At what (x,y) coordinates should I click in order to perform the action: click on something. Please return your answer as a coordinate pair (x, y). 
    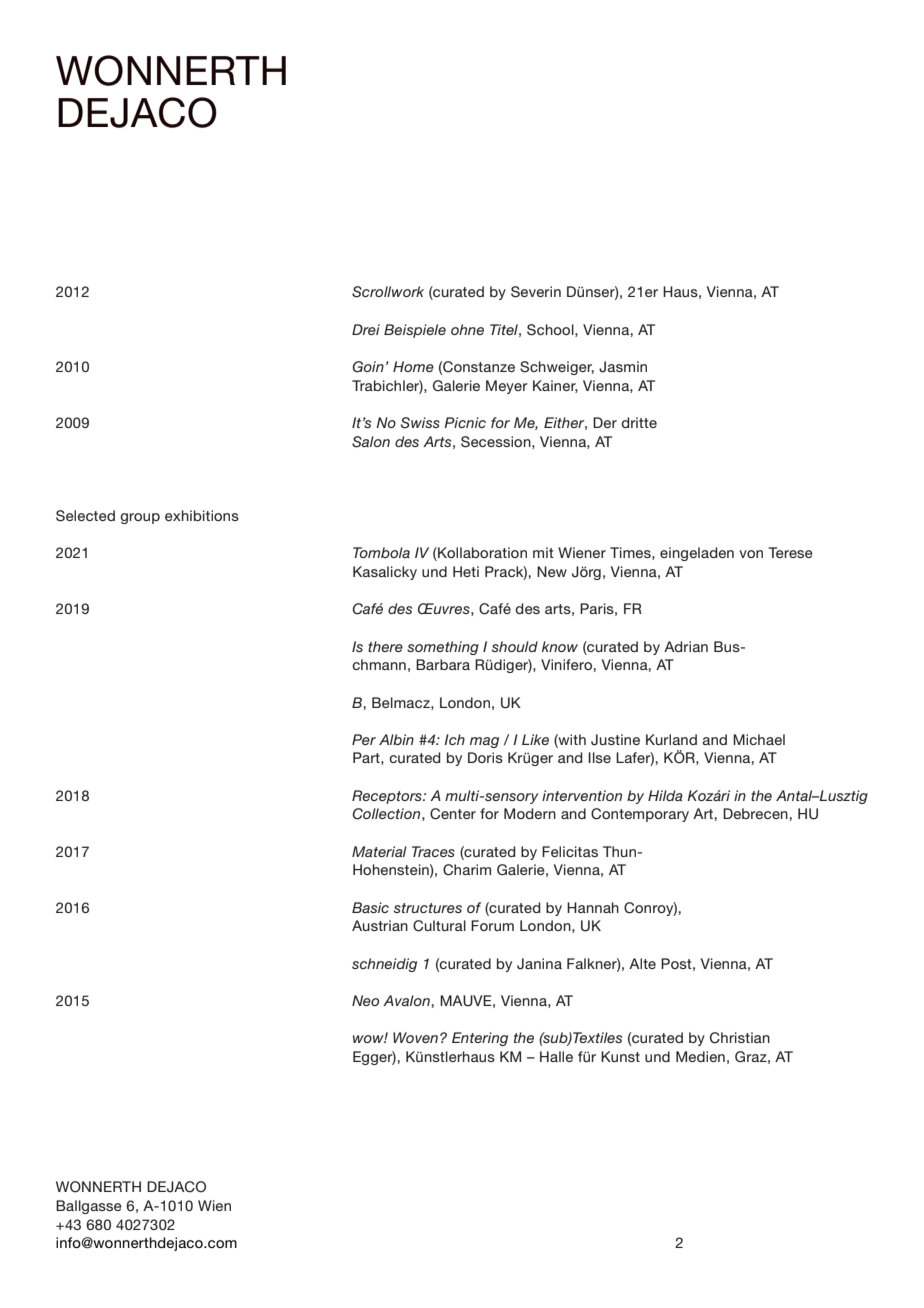
    Looking at the image, I should click on (443, 648).
